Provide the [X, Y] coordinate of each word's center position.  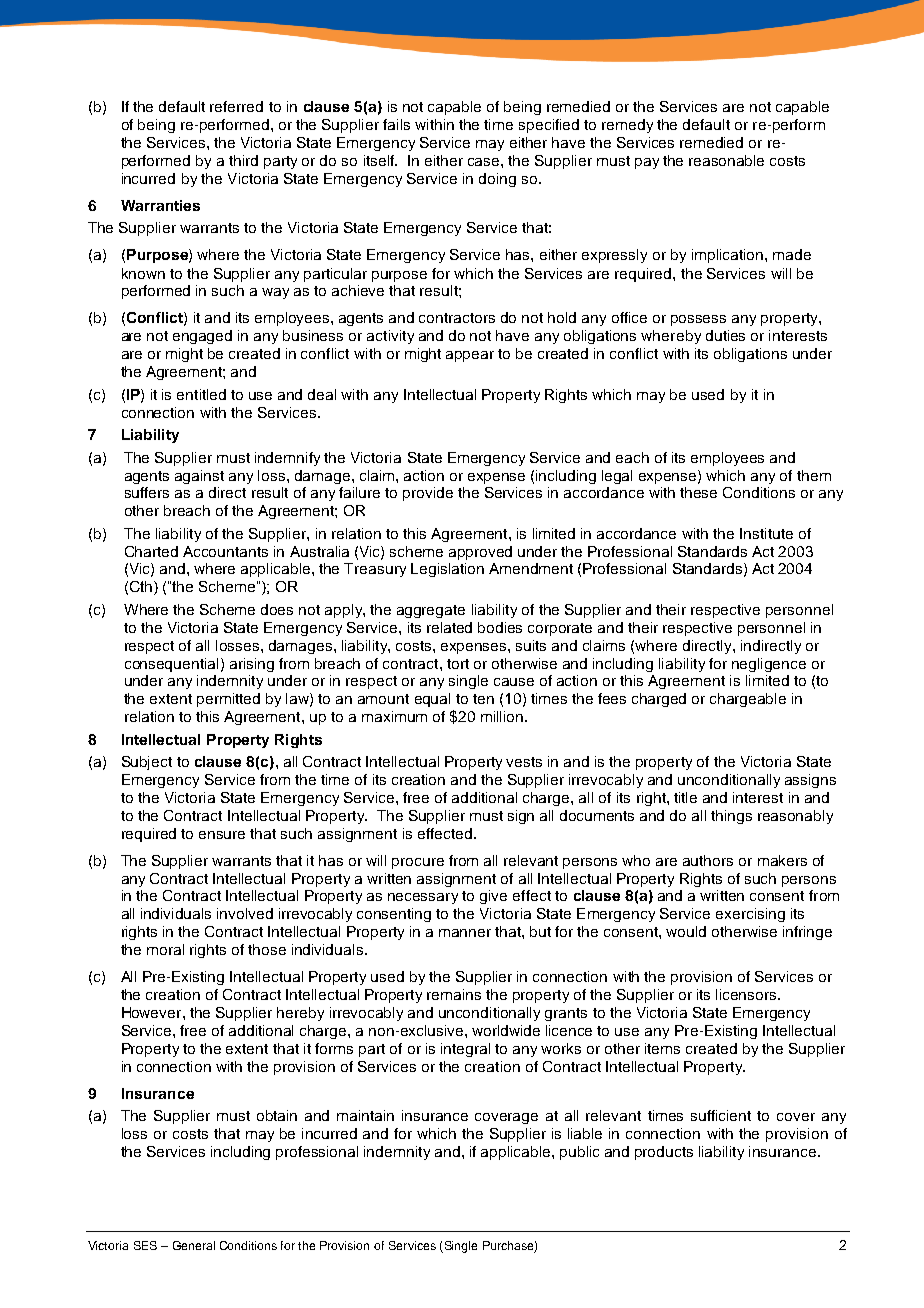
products [664, 1153]
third [243, 160]
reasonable [726, 160]
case [485, 162]
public [579, 1153]
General [194, 1245]
